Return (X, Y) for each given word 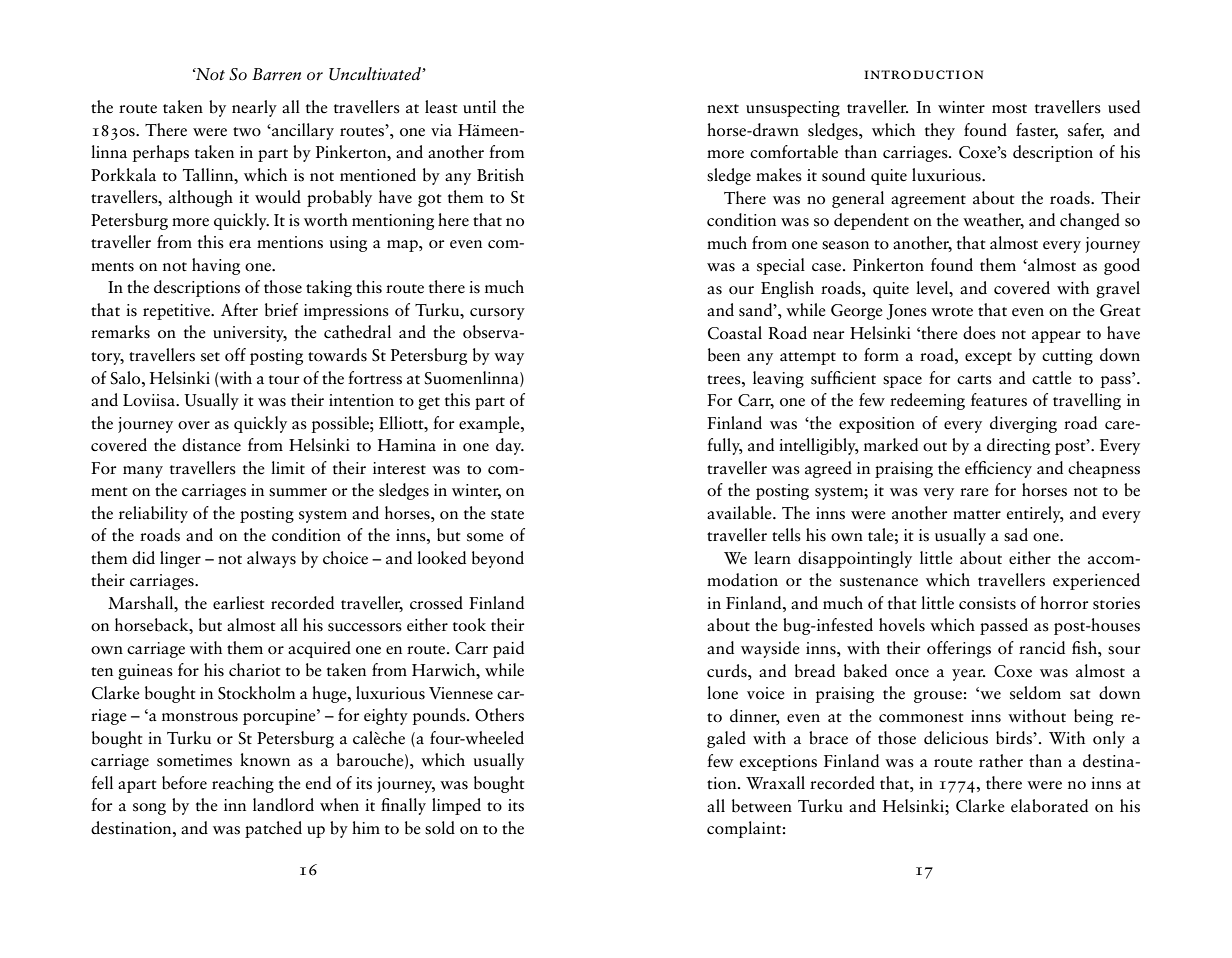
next (723, 109)
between (762, 806)
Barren (276, 74)
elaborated (1049, 806)
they (940, 131)
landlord (283, 805)
